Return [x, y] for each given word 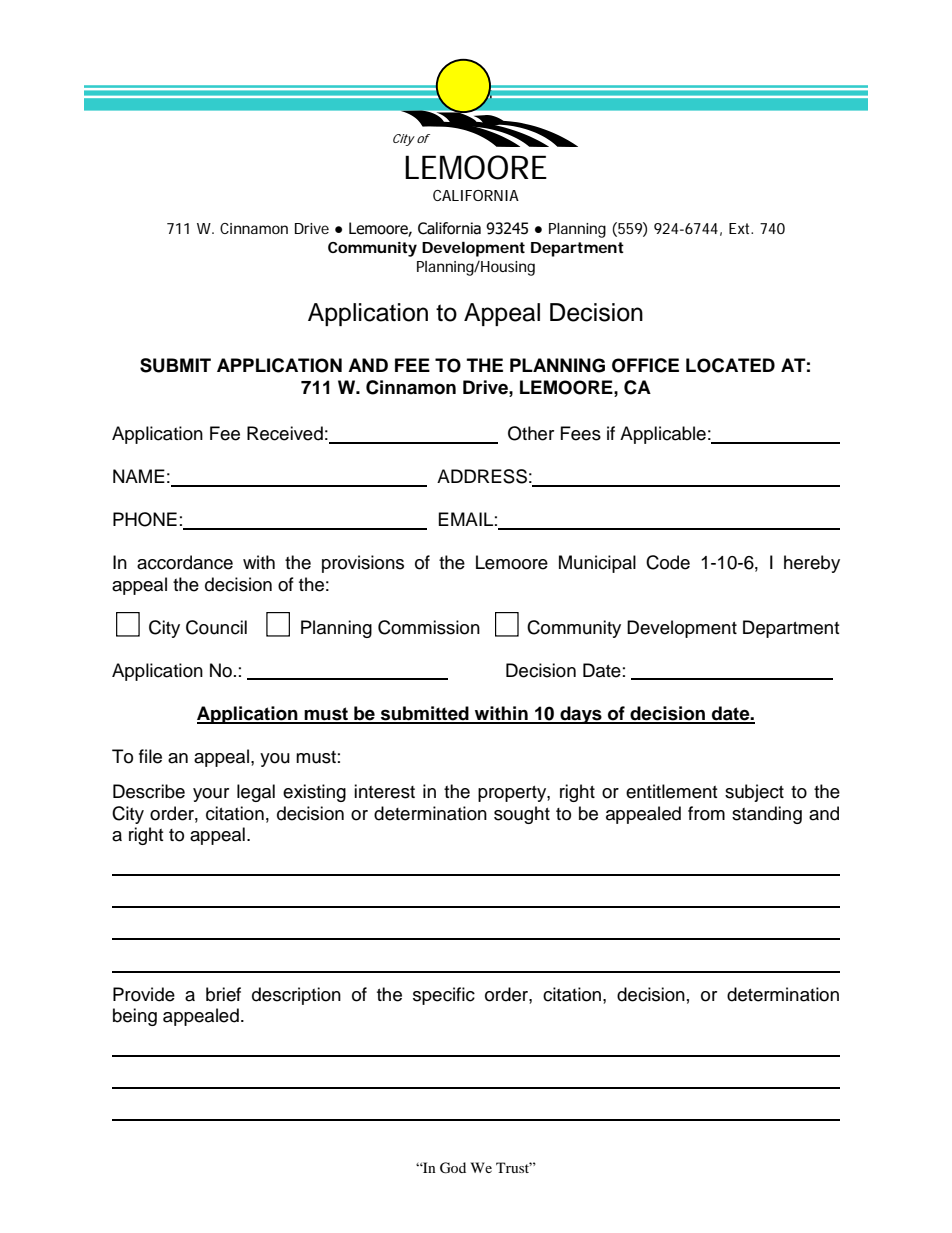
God [453, 1168]
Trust [514, 1167]
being [135, 1017]
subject [754, 793]
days [581, 715]
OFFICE [645, 365]
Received [285, 433]
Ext [741, 228]
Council [216, 627]
